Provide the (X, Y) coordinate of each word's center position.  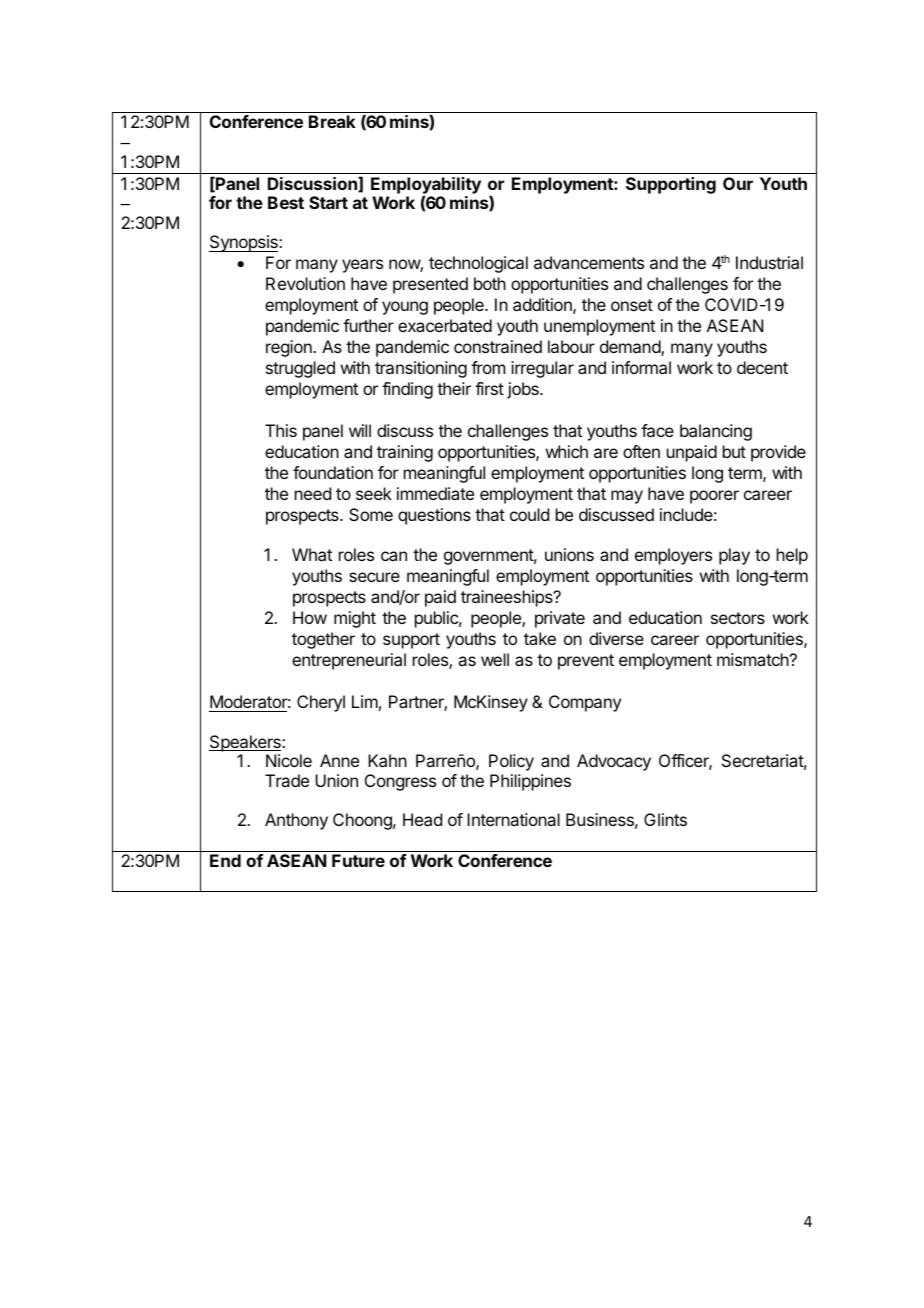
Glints (665, 819)
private (560, 619)
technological (478, 264)
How (310, 617)
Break (332, 121)
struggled (300, 369)
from (488, 367)
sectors (738, 618)
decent (762, 367)
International (513, 819)
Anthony (296, 821)
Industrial (769, 262)
